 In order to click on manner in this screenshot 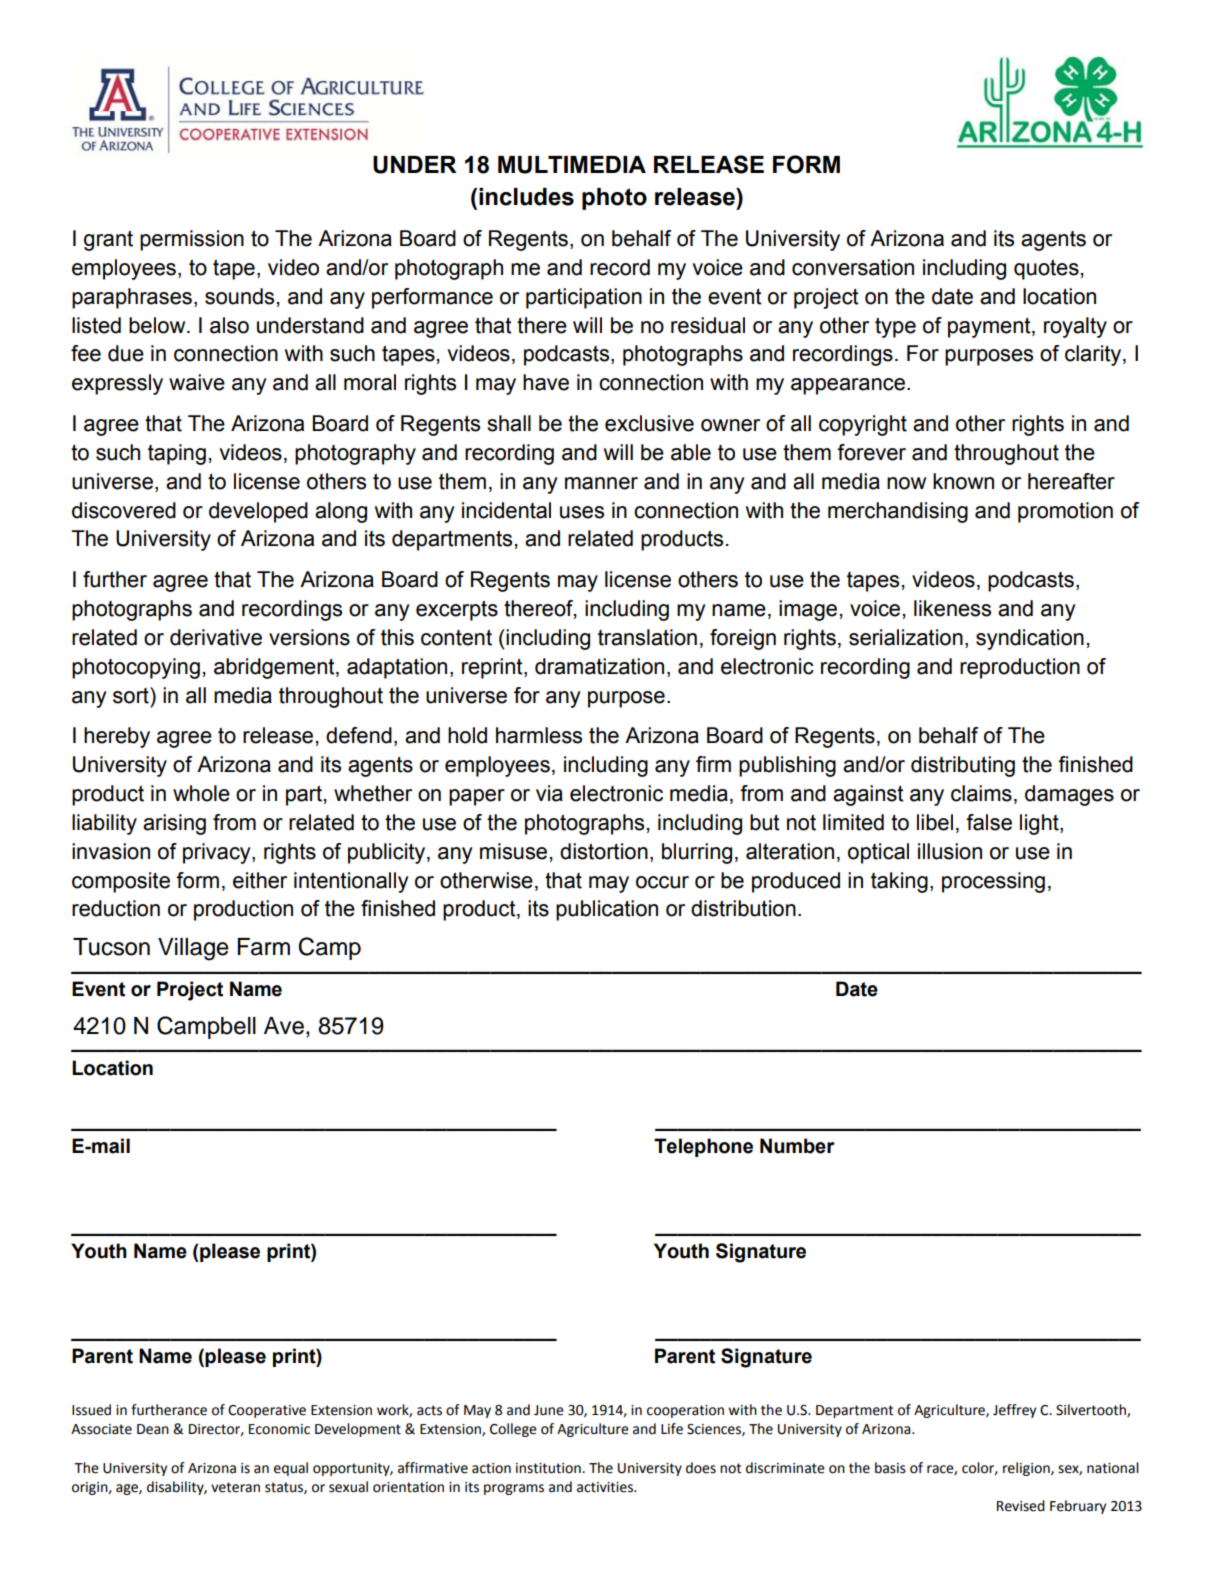, I will do `click(601, 483)`.
